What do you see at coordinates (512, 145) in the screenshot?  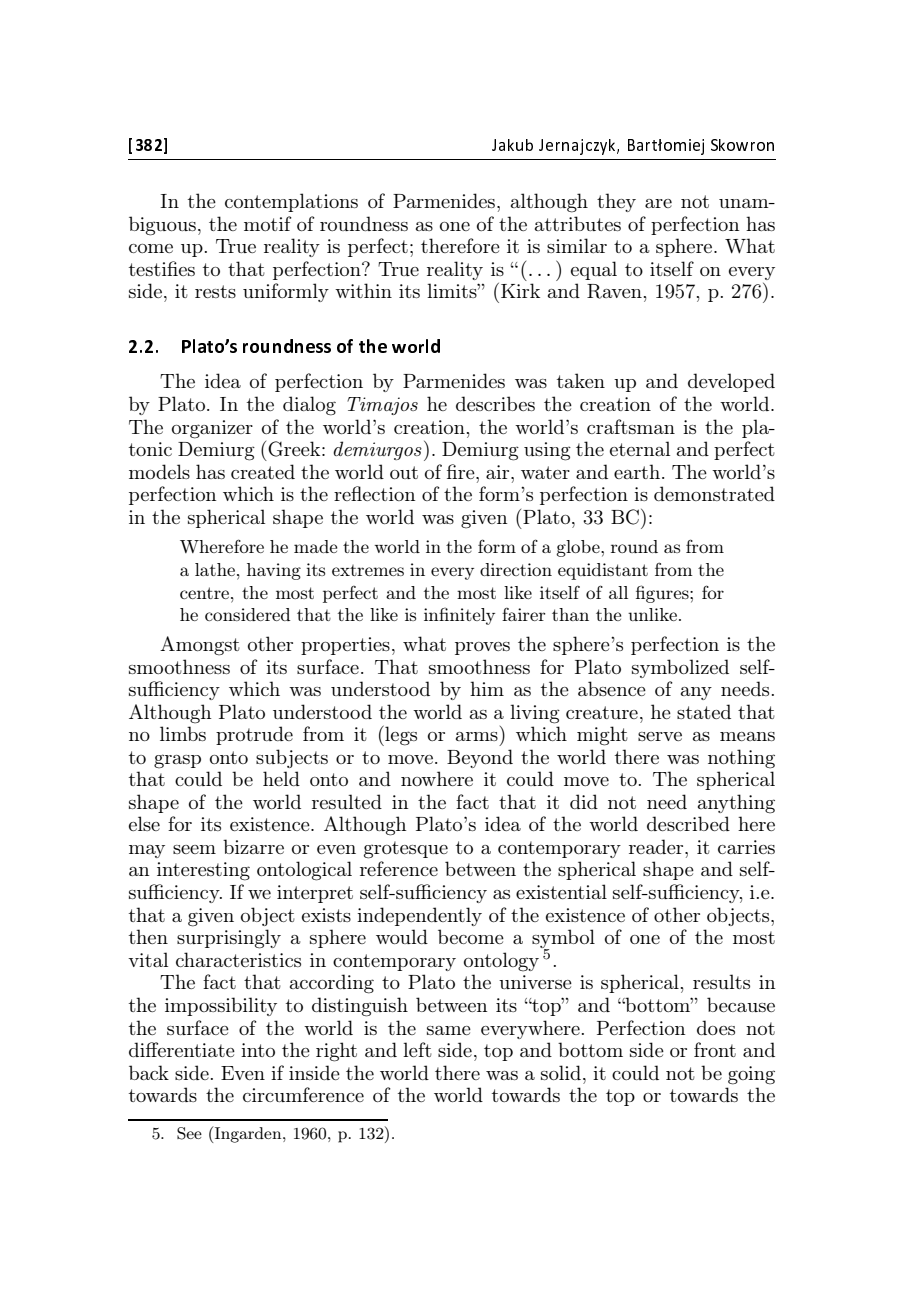 I see `Jakub` at bounding box center [512, 145].
